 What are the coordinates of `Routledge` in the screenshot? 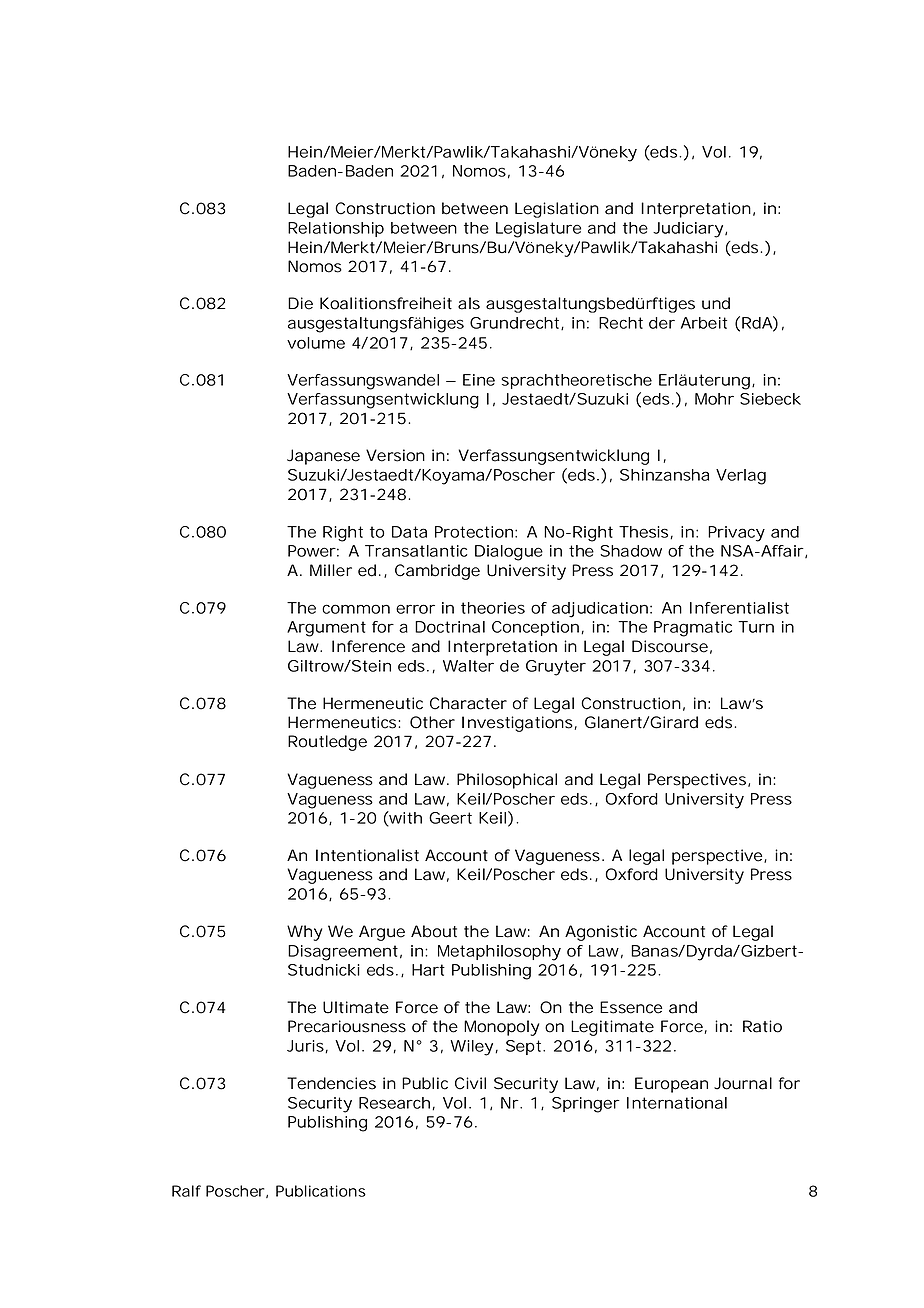 It's located at (327, 743).
